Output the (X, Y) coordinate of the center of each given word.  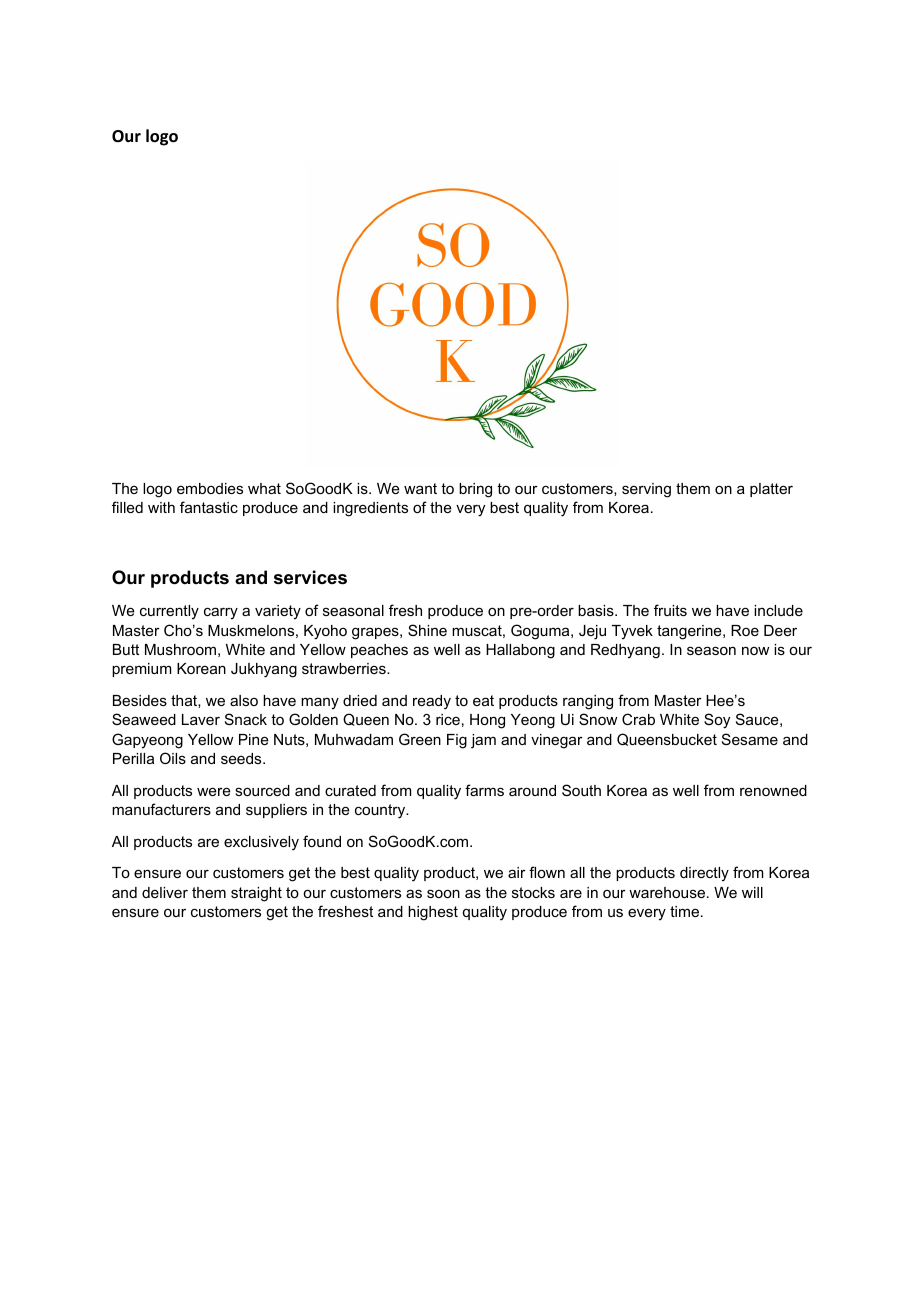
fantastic (209, 507)
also (244, 700)
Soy (717, 721)
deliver (165, 892)
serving (646, 490)
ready (432, 702)
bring (475, 490)
